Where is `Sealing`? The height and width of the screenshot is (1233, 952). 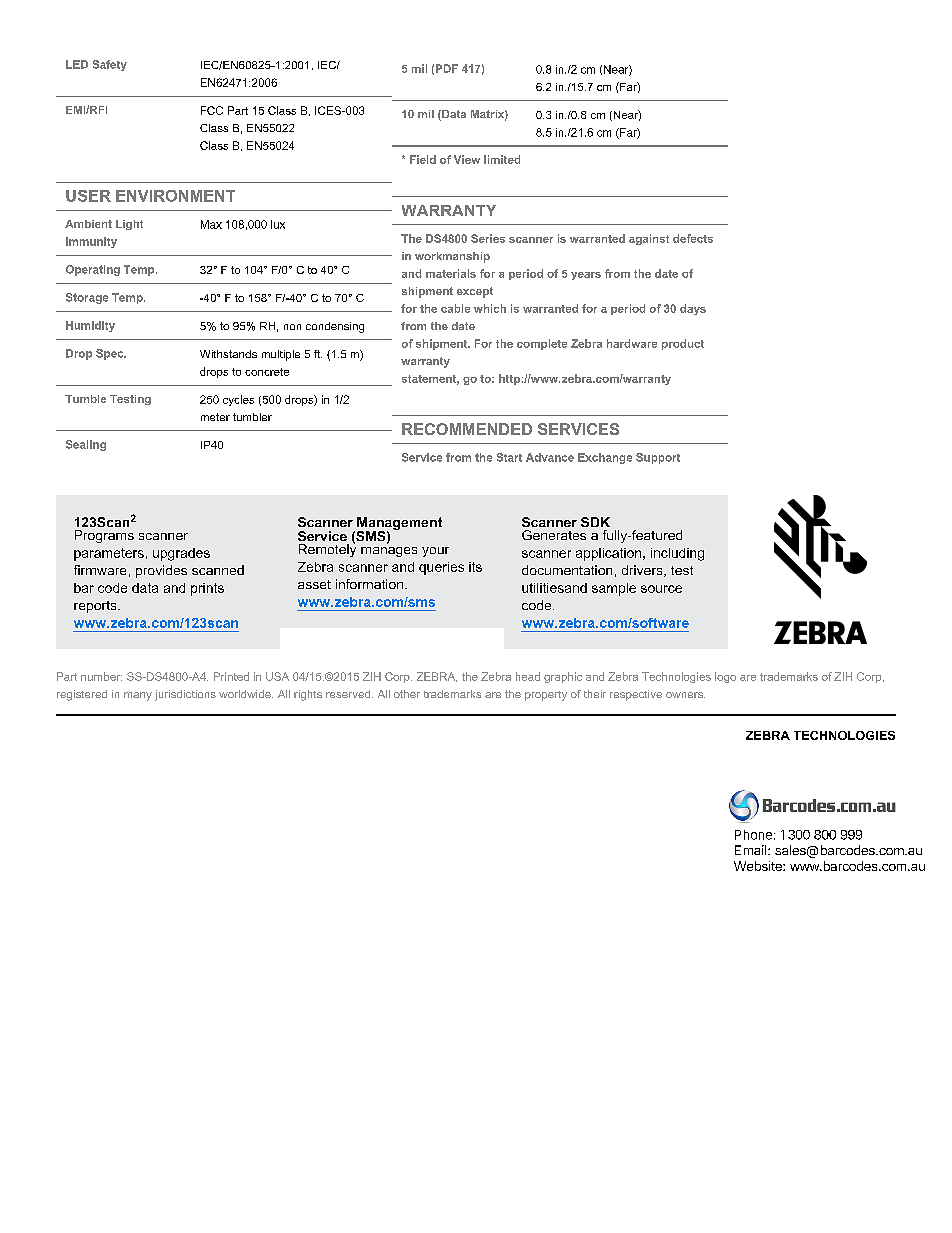 Sealing is located at coordinates (86, 445).
